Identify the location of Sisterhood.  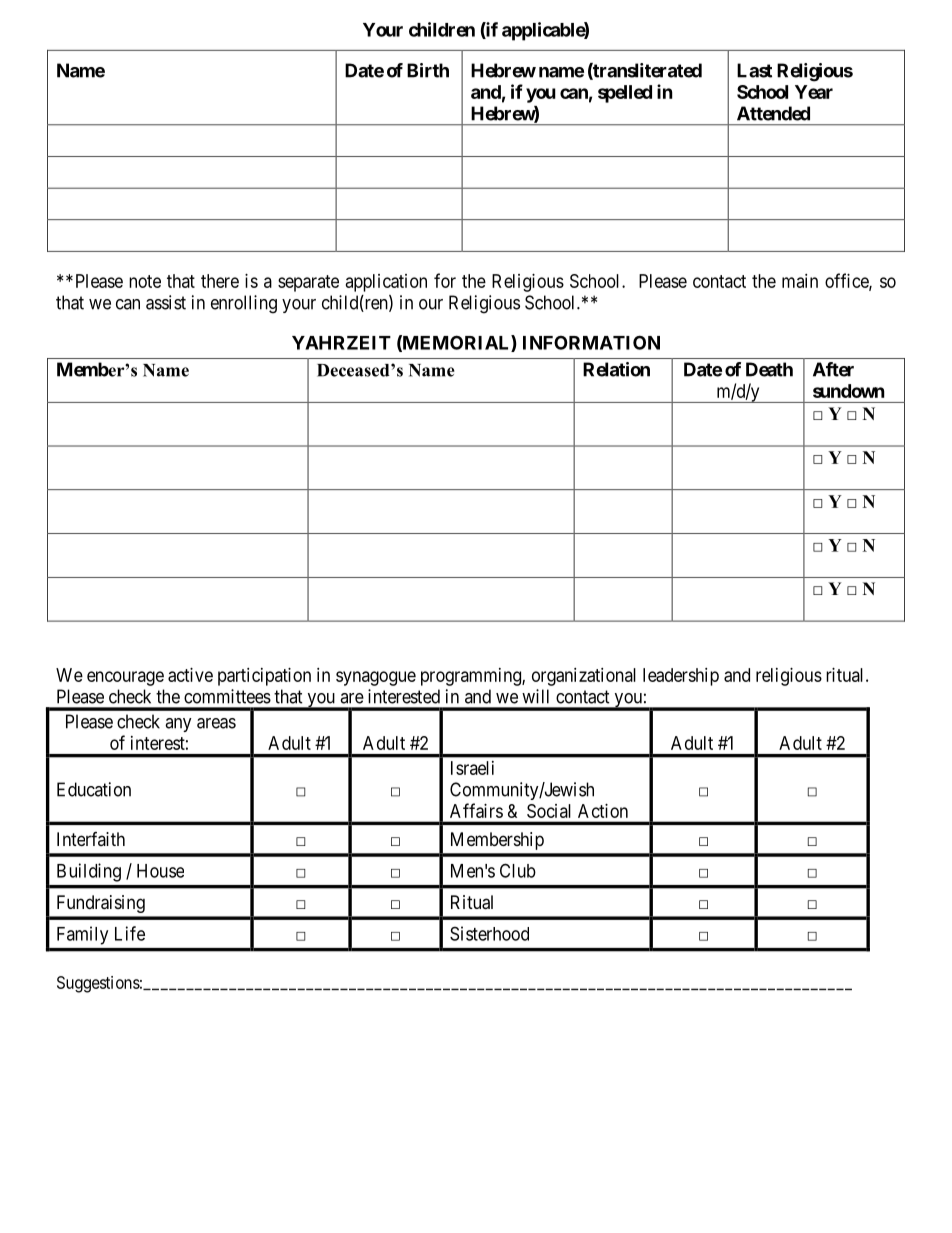
(489, 933).
